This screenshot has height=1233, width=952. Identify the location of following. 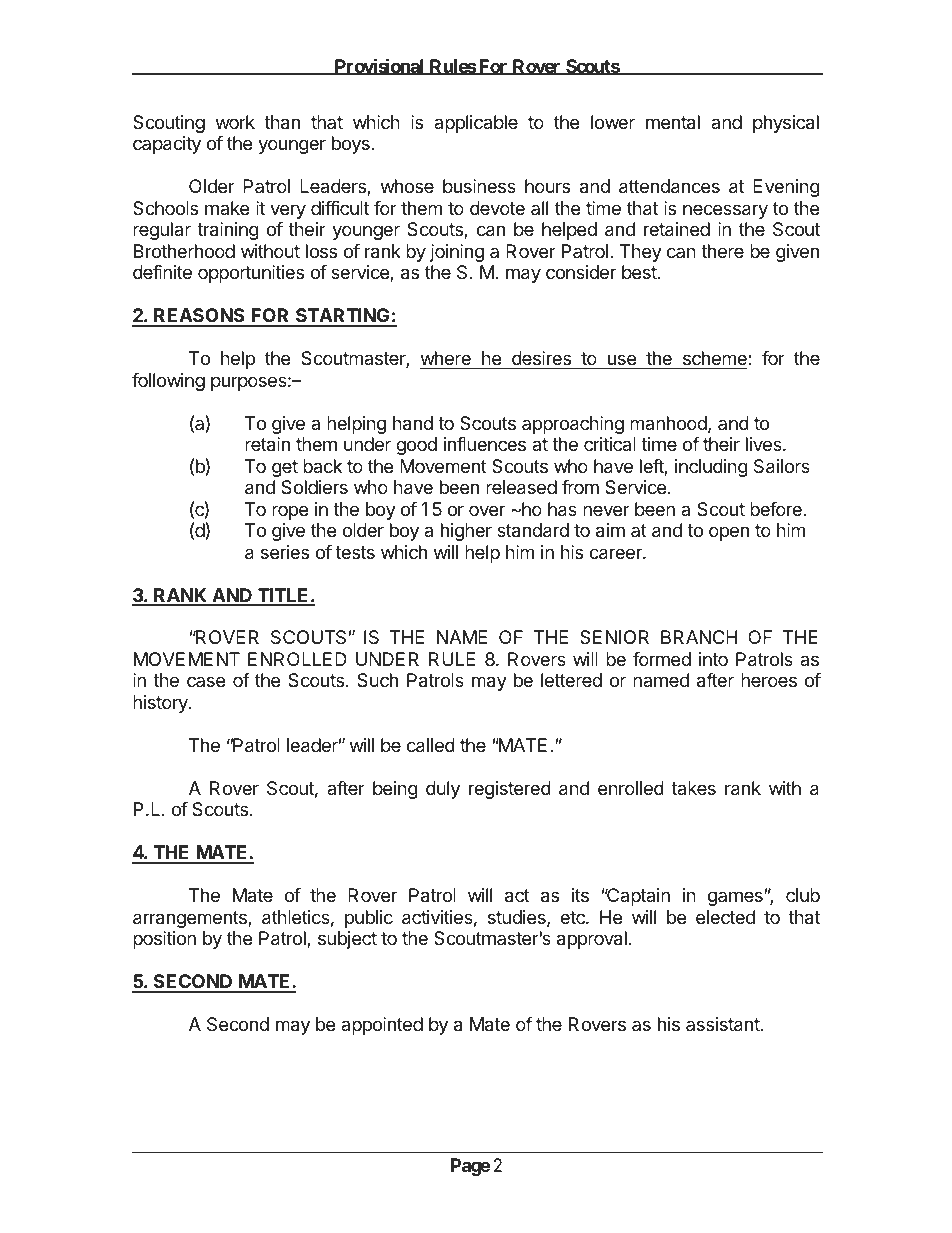
(168, 382).
